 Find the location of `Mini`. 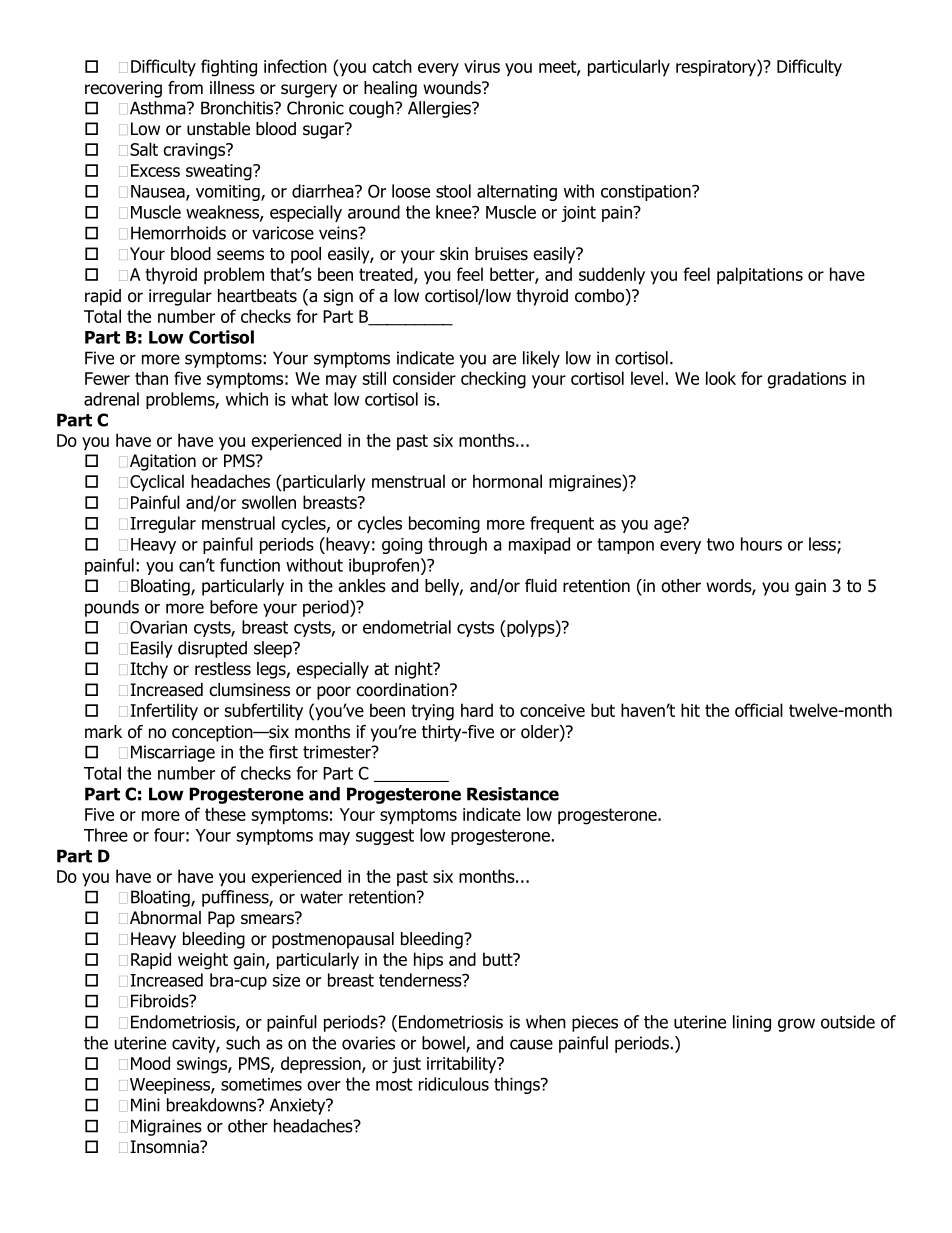

Mini is located at coordinates (145, 1105).
